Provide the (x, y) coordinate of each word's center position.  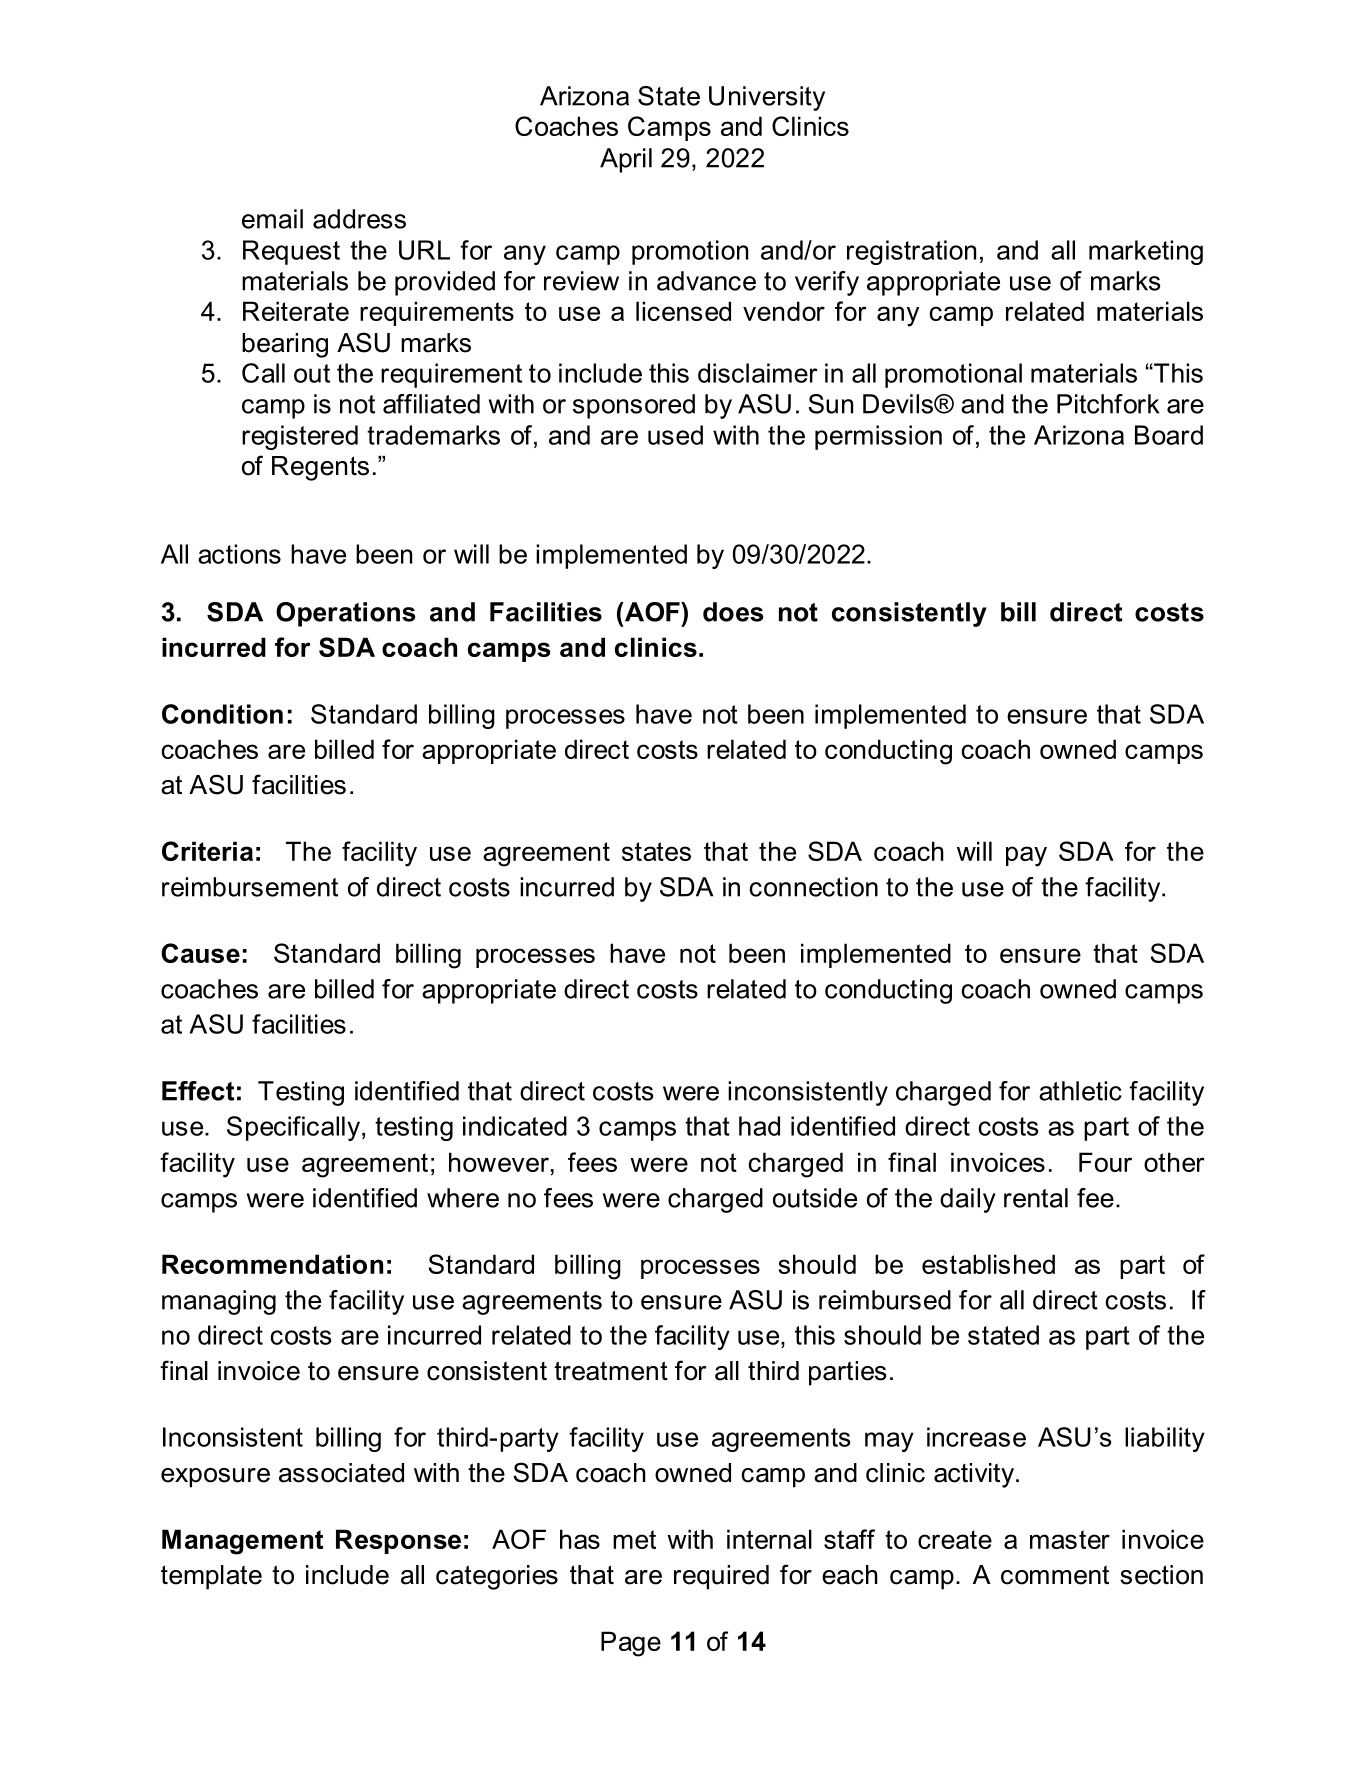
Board (1169, 435)
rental (1036, 1198)
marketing (1146, 252)
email (272, 219)
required (721, 1577)
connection (813, 887)
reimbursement (250, 887)
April (626, 160)
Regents (320, 468)
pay (1026, 856)
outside (815, 1198)
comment (1055, 1575)
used (675, 435)
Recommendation (272, 1264)
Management (242, 1542)
